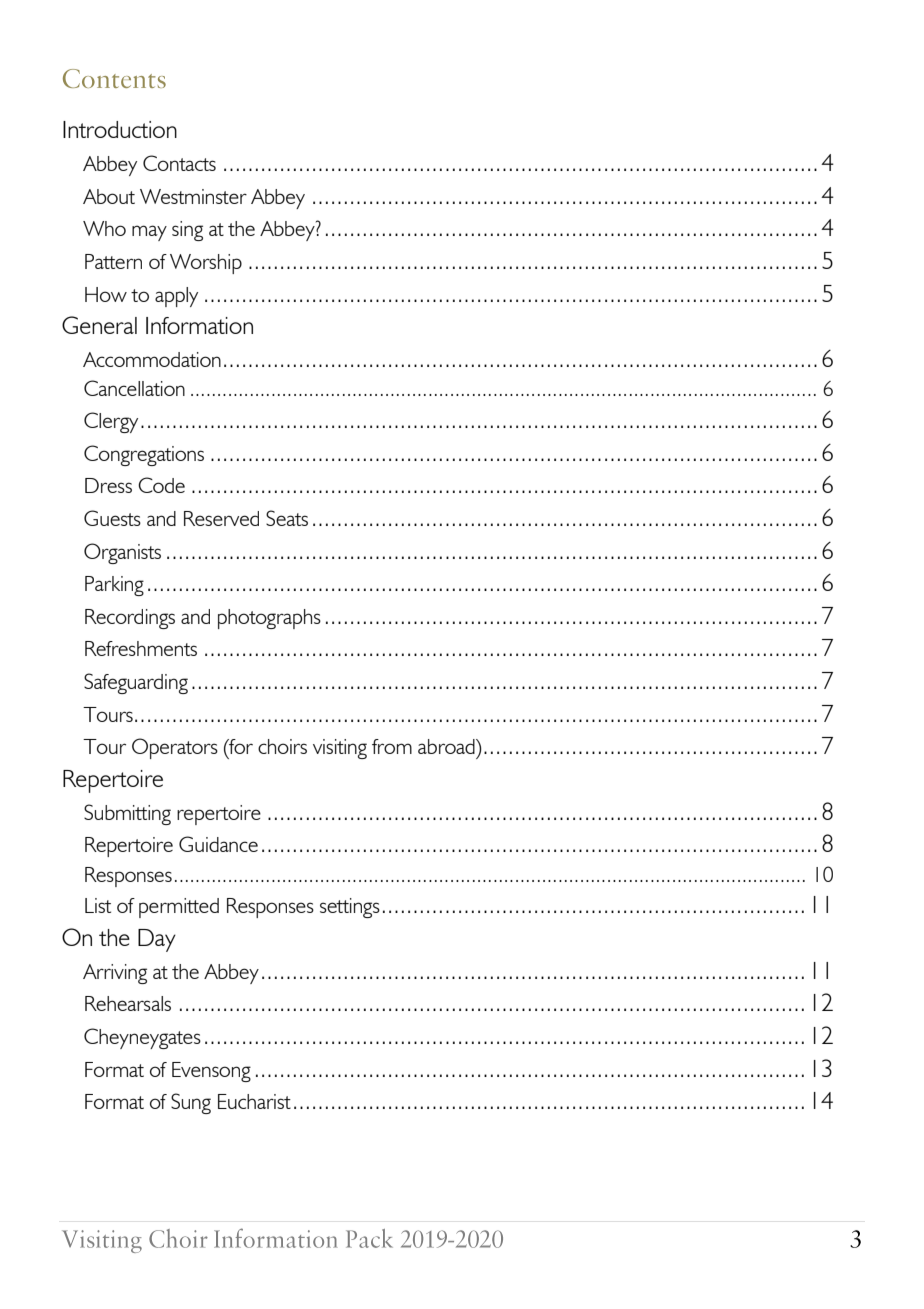  I want to click on Introduction, so click(120, 129).
